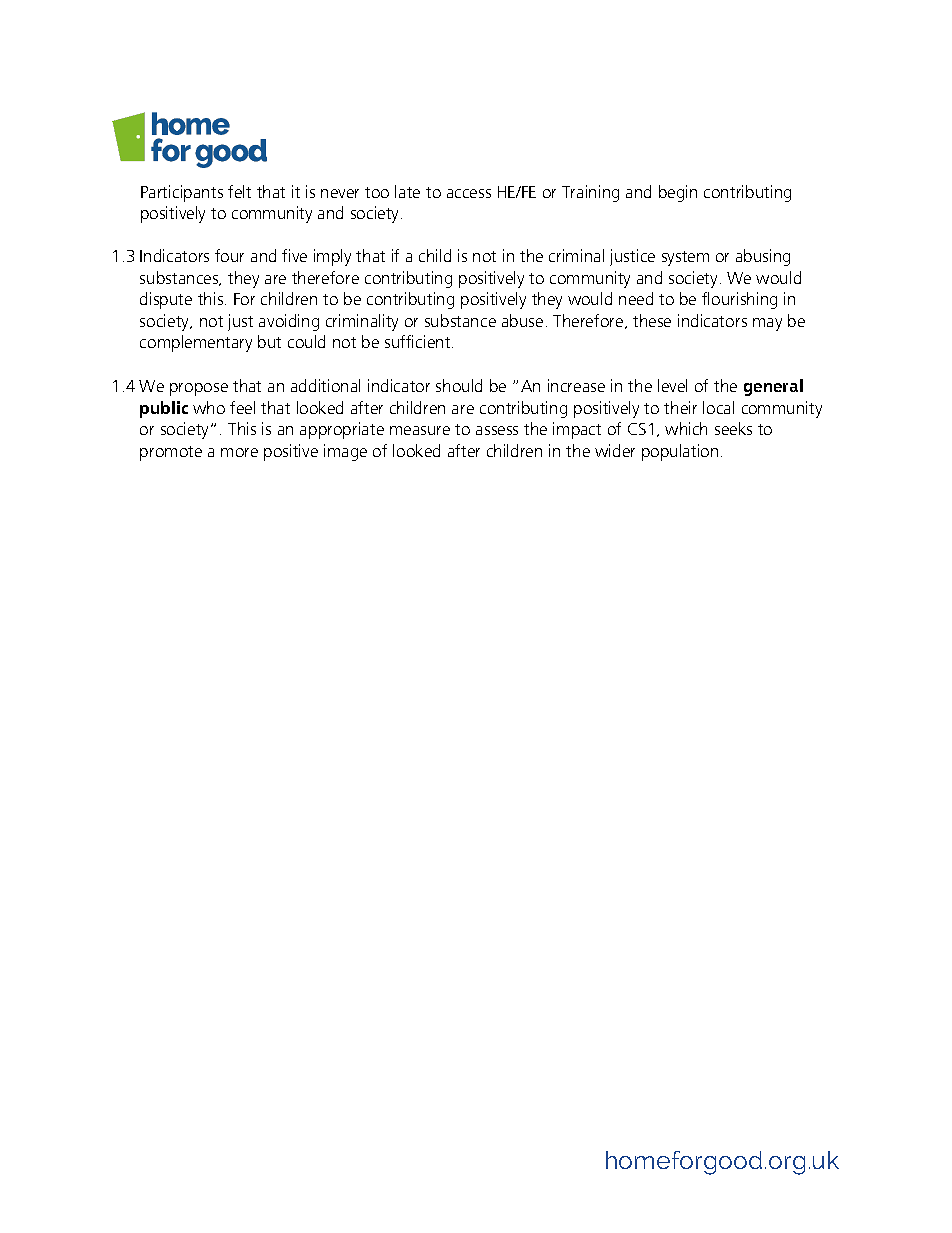  Describe the element at coordinates (166, 300) in the screenshot. I see `dispute` at that location.
